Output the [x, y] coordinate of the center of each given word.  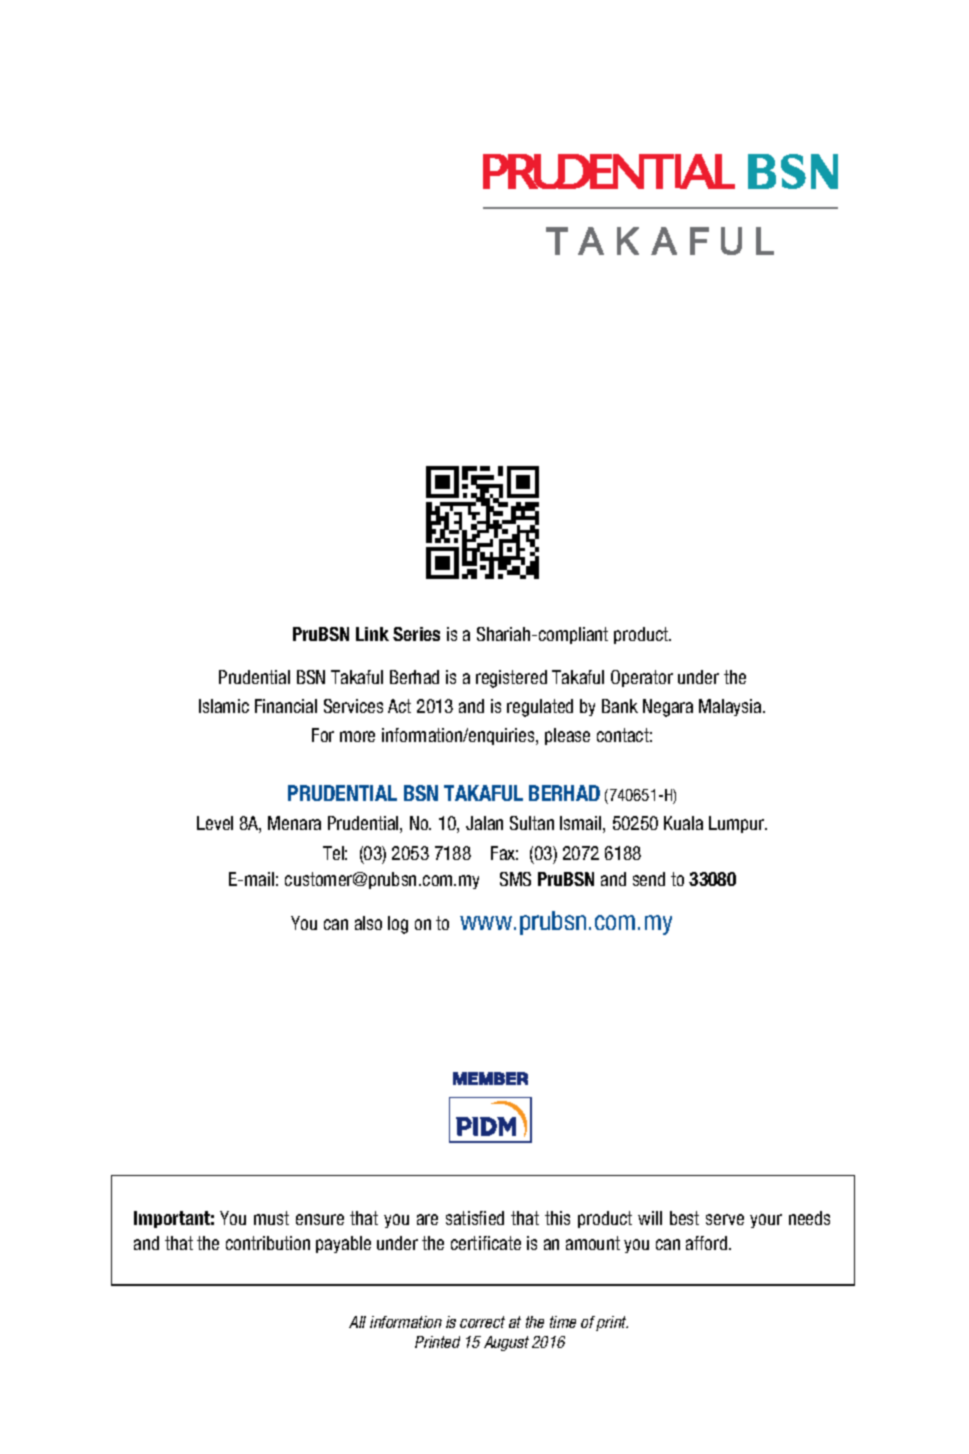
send [649, 879]
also [368, 923]
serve [725, 1219]
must [271, 1218]
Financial [286, 706]
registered [511, 679]
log [398, 925]
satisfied [475, 1218]
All [357, 1322]
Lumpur [738, 824]
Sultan [532, 823]
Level [215, 823]
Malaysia [732, 707]
